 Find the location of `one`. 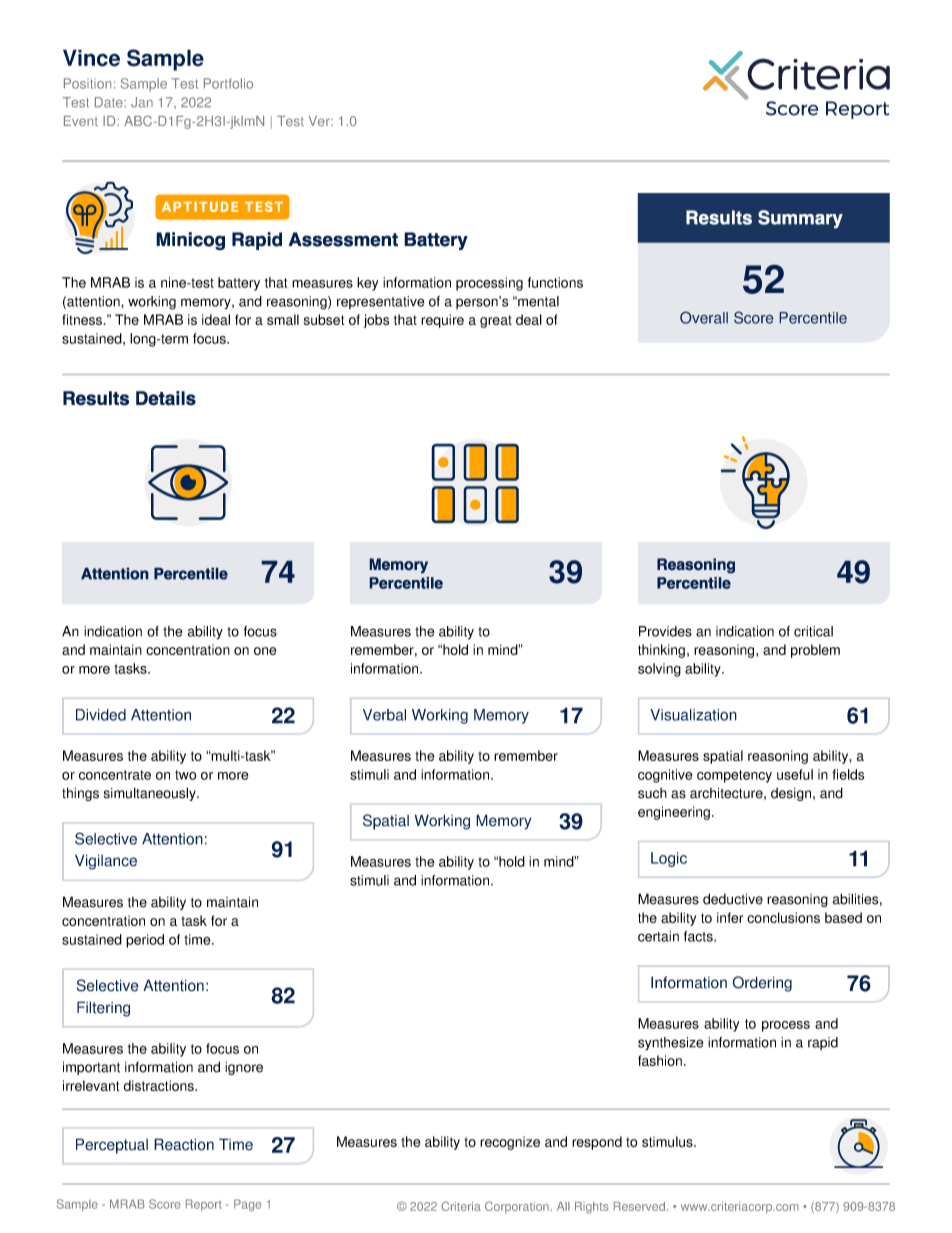

one is located at coordinates (265, 651).
